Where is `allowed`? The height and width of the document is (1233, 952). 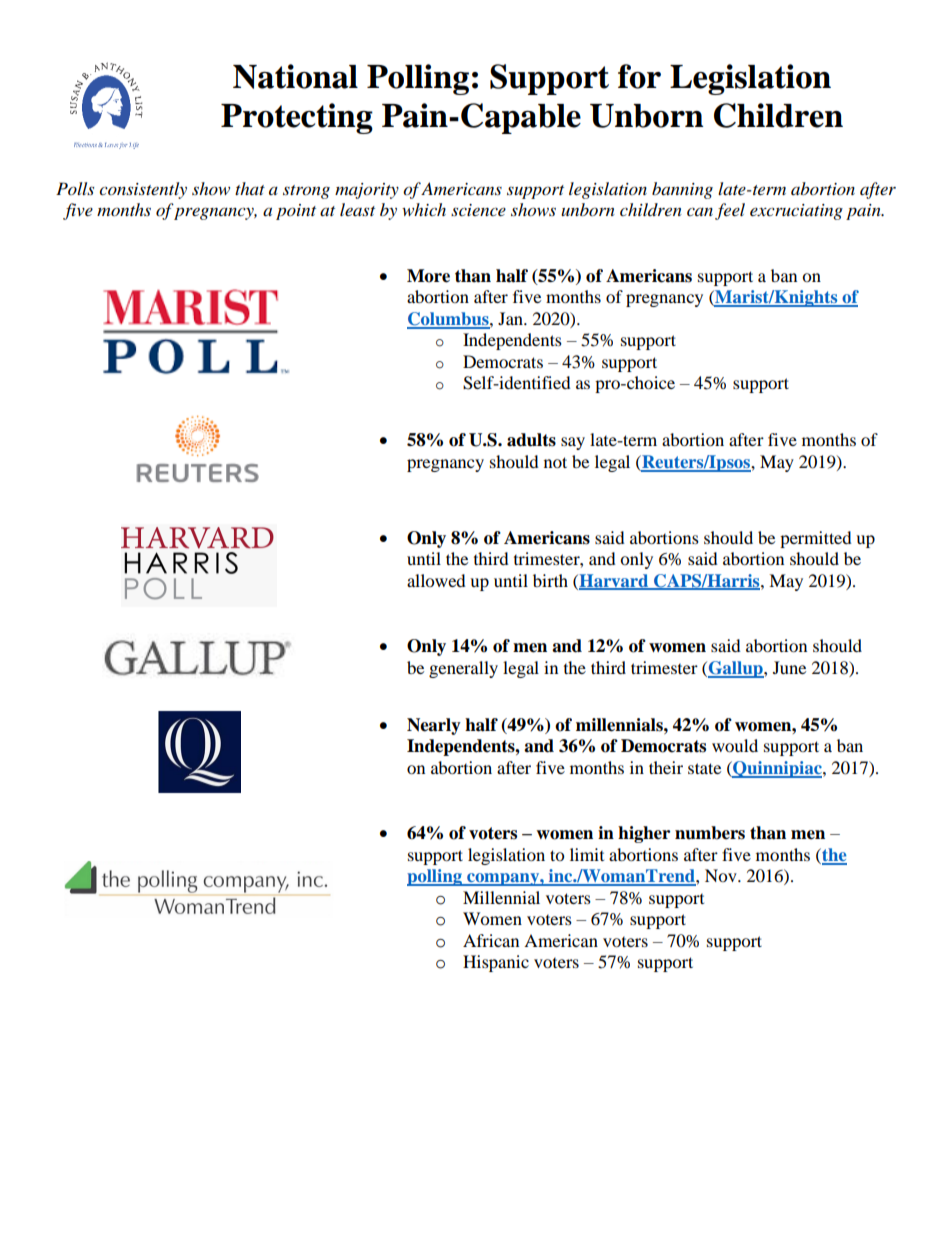 allowed is located at coordinates (436, 580).
